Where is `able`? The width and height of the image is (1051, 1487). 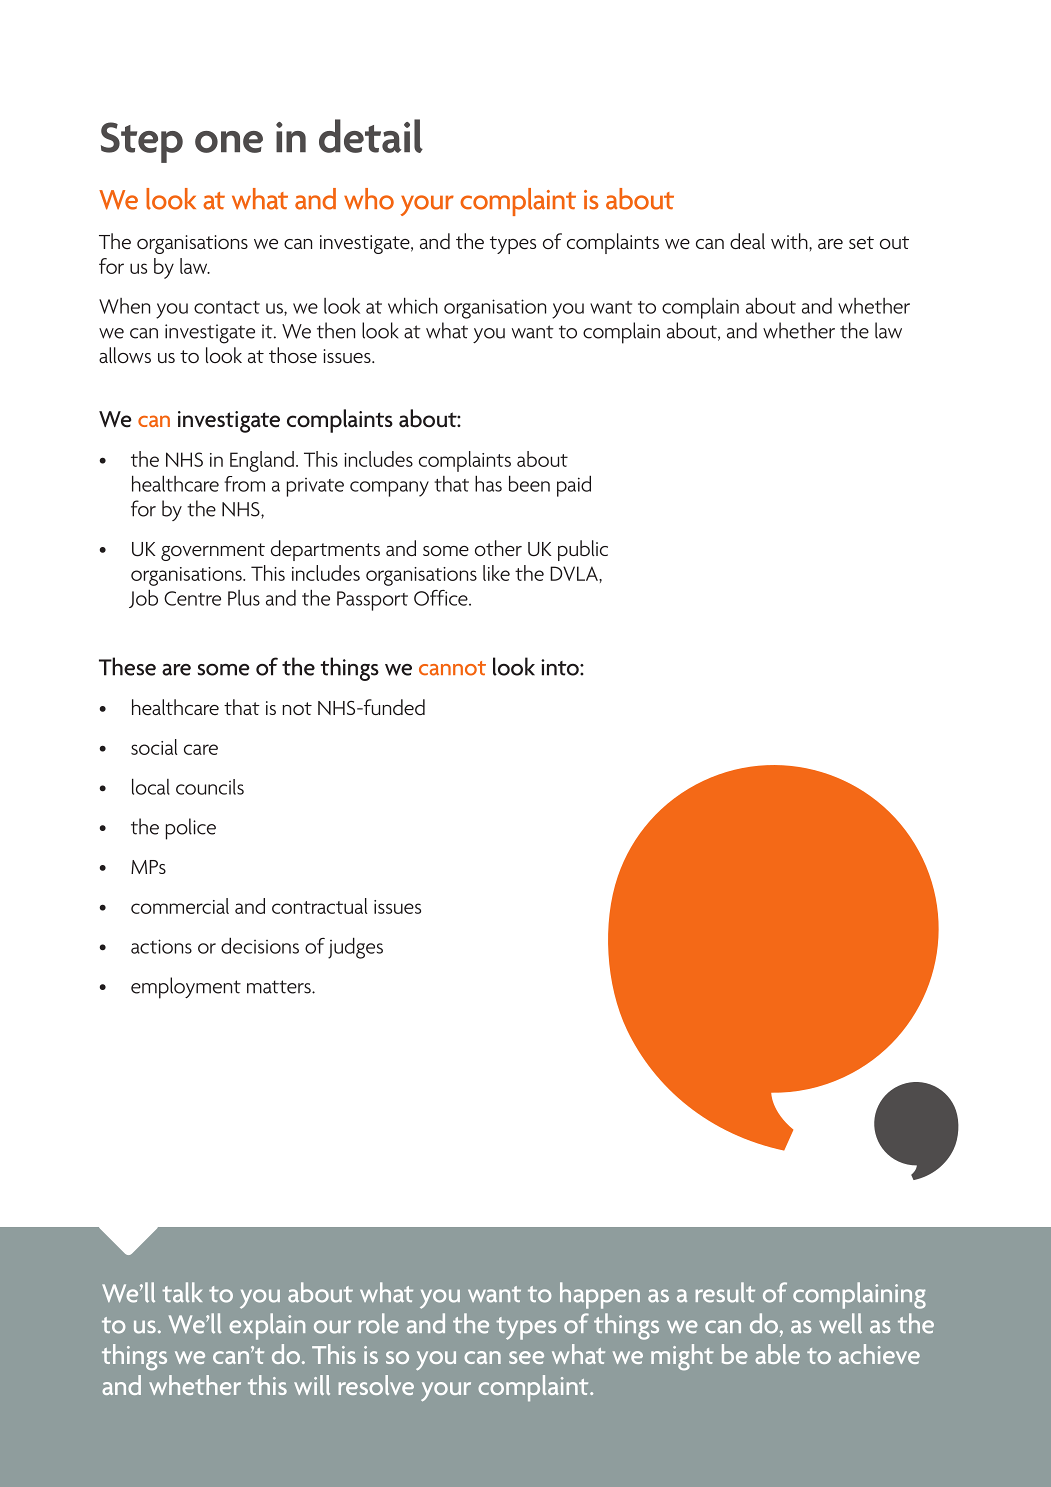 able is located at coordinates (777, 1354).
